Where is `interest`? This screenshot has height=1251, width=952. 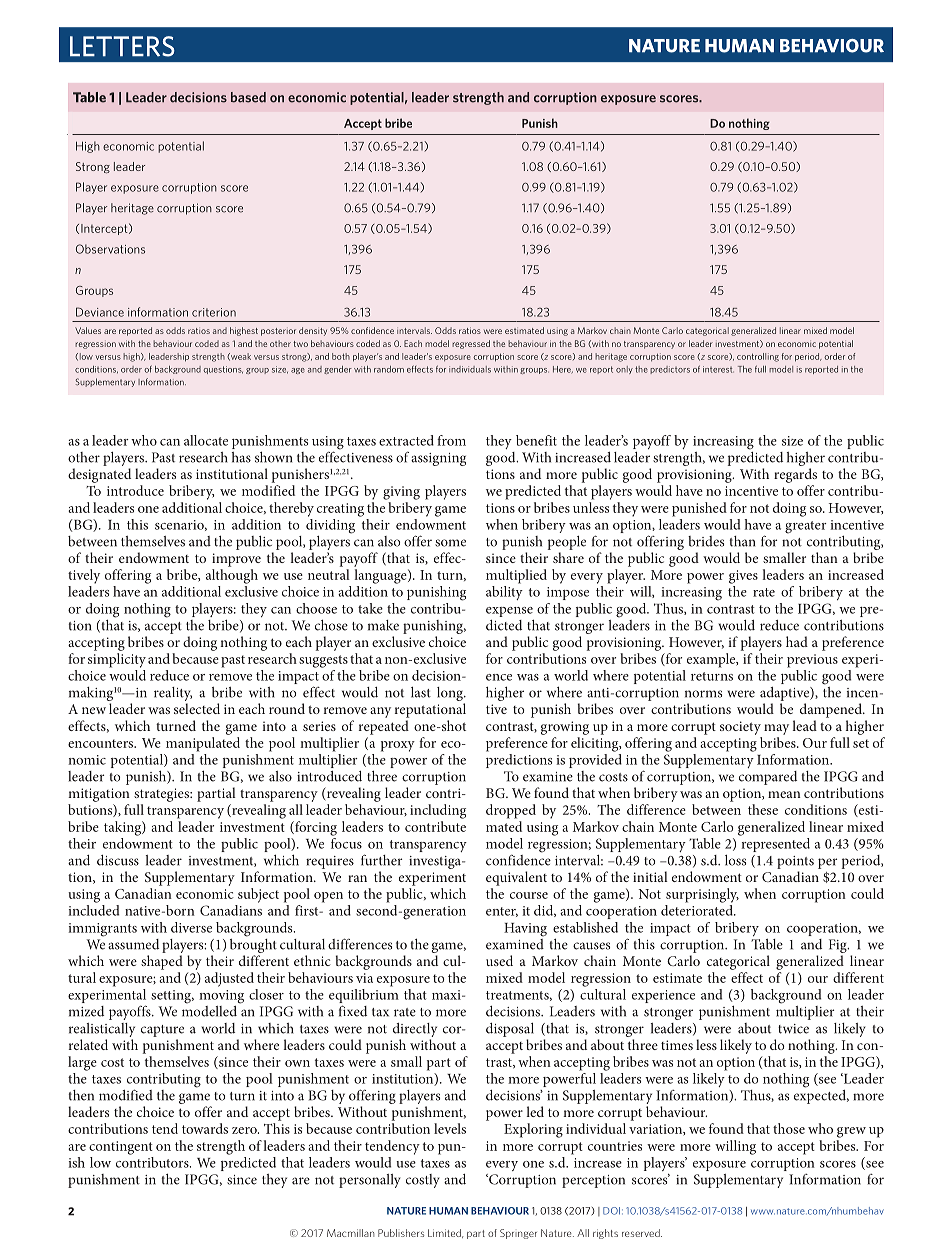
interest is located at coordinates (718, 369).
